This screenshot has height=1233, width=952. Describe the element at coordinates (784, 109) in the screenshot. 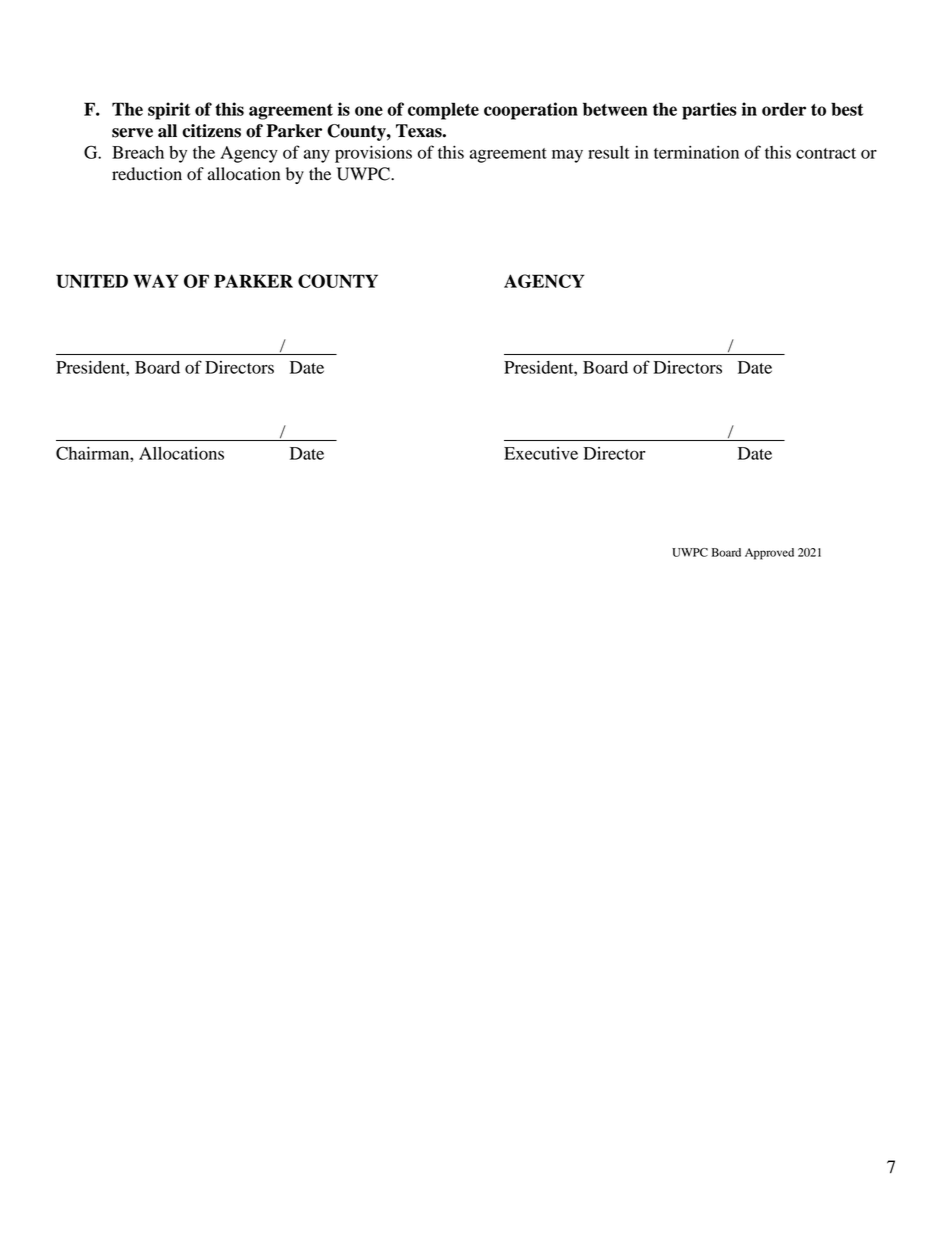

I see `order` at that location.
